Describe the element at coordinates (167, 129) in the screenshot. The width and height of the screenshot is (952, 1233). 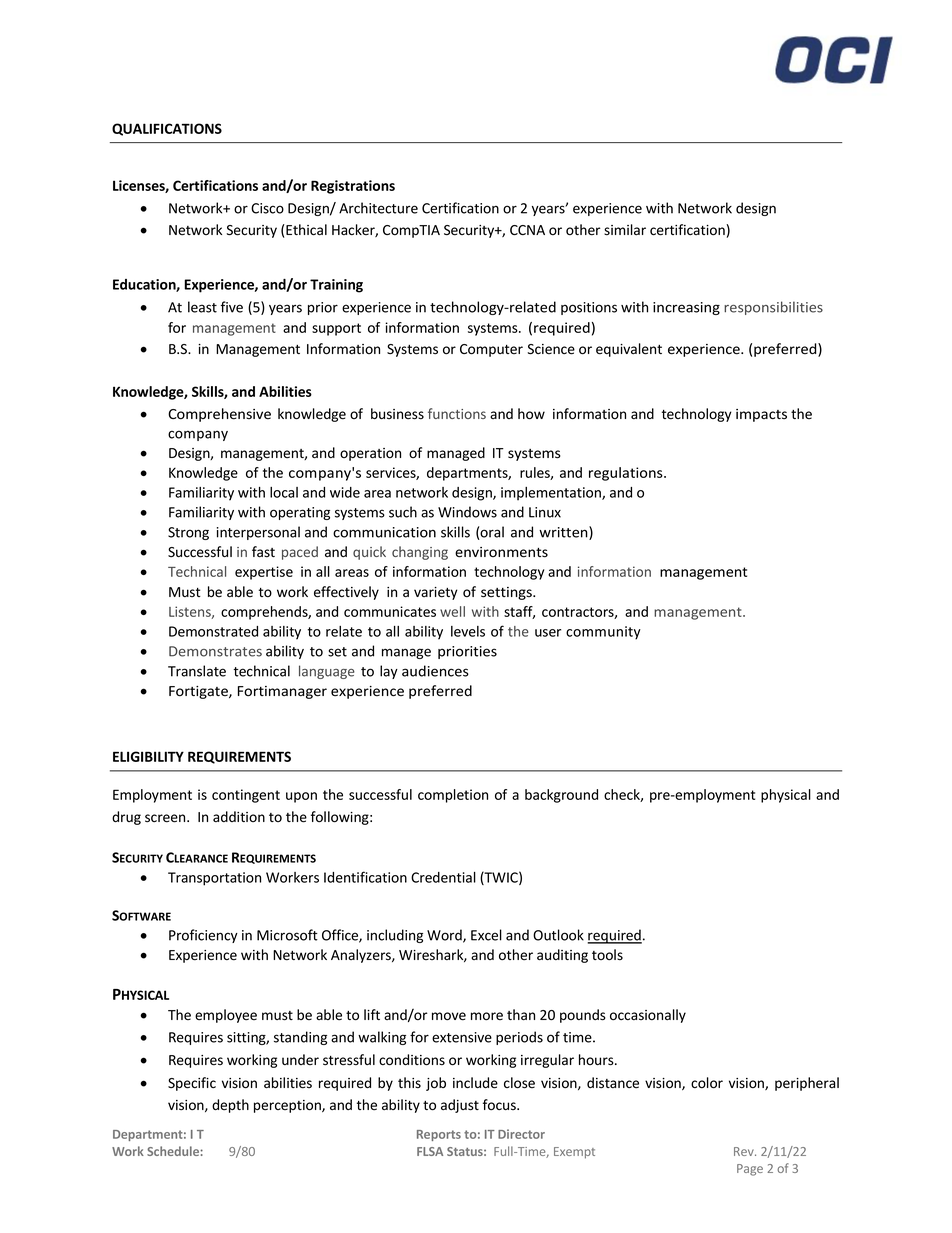
I see `QUALIFICATIONS` at that location.
